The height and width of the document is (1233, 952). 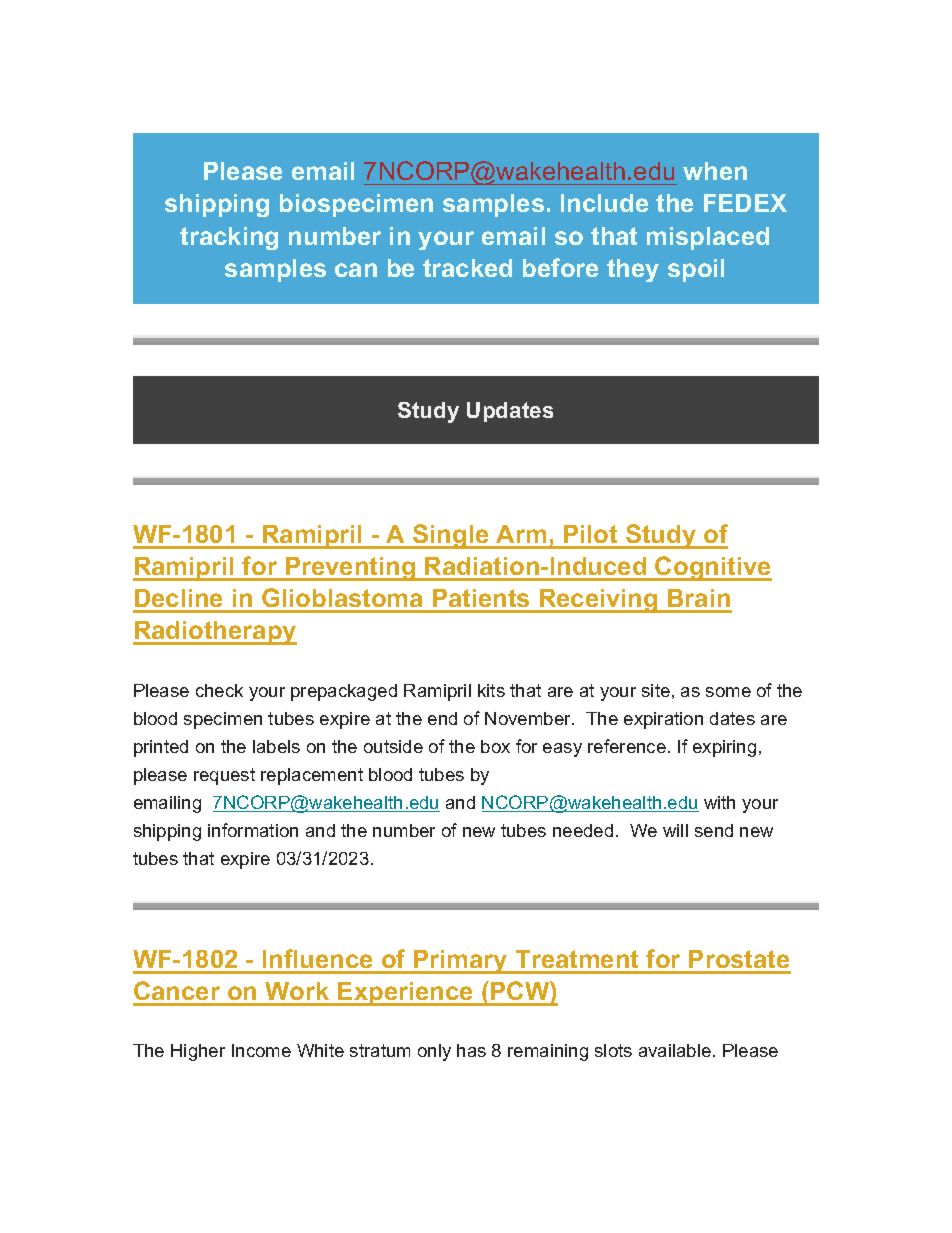 What do you see at coordinates (451, 536) in the document?
I see `Single` at bounding box center [451, 536].
